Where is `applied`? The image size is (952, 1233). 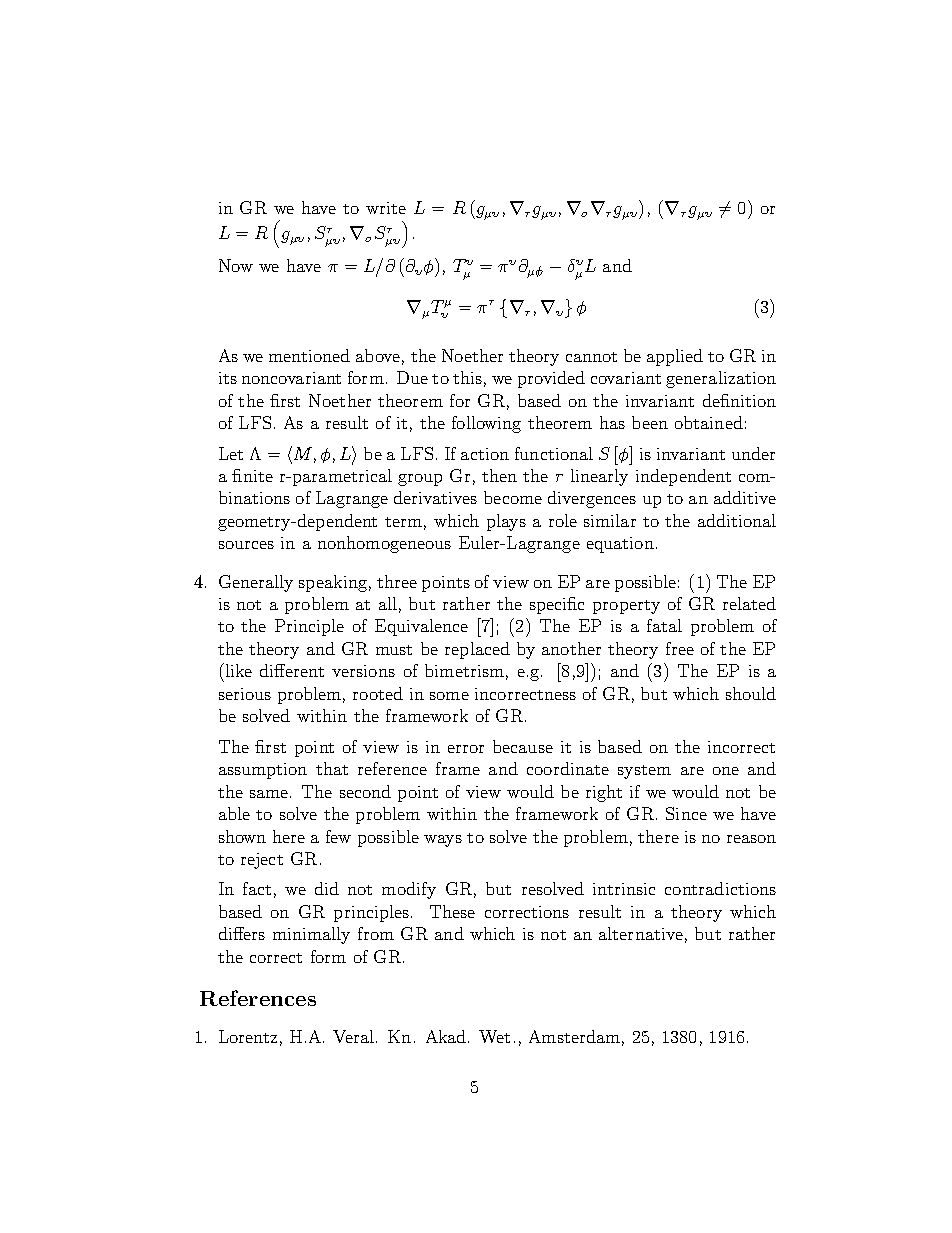 applied is located at coordinates (675, 357).
